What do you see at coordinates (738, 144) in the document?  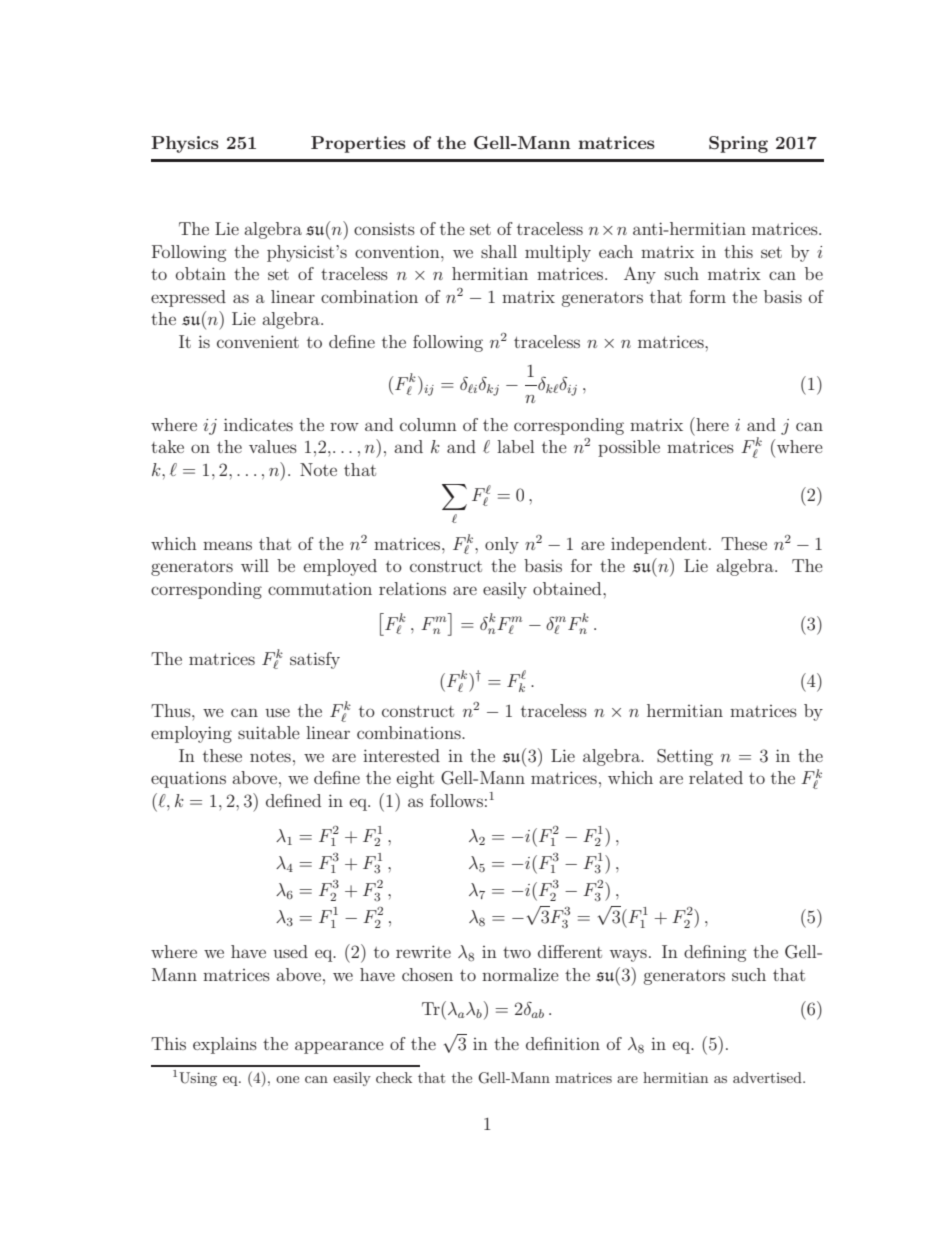 I see `Spring` at bounding box center [738, 144].
